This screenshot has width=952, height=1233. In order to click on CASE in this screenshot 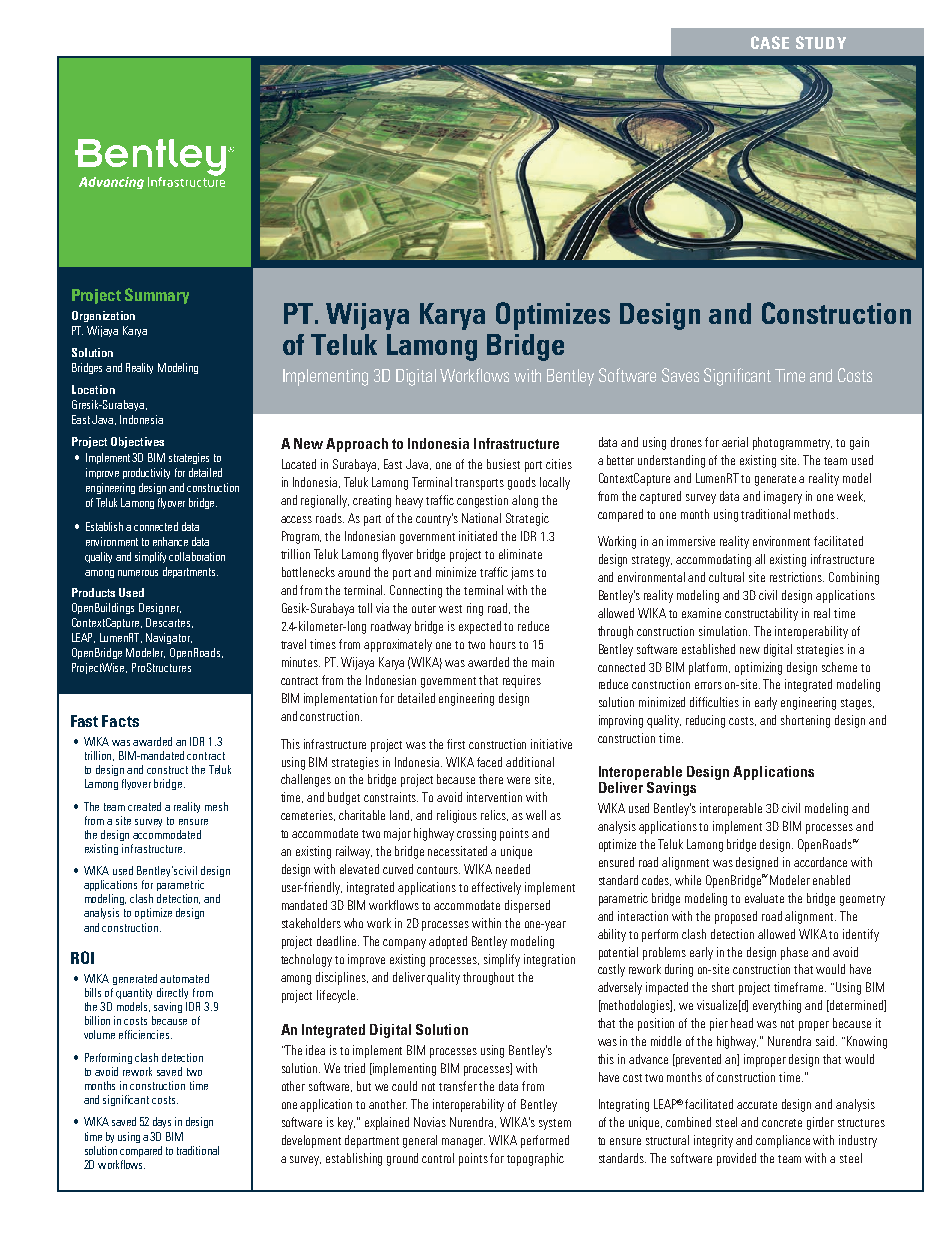, I will do `click(770, 42)`.
